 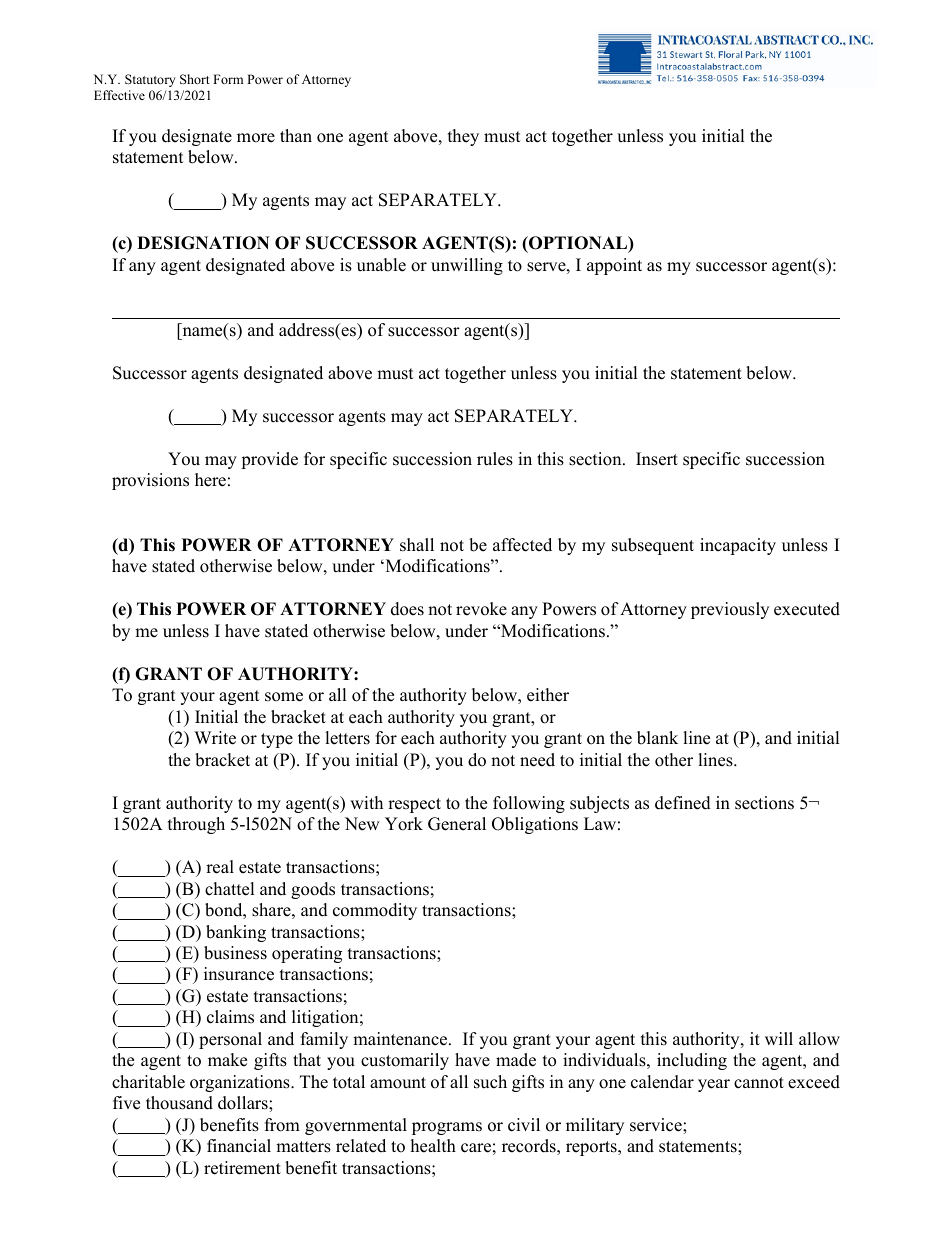 I want to click on here, so click(x=210, y=480).
